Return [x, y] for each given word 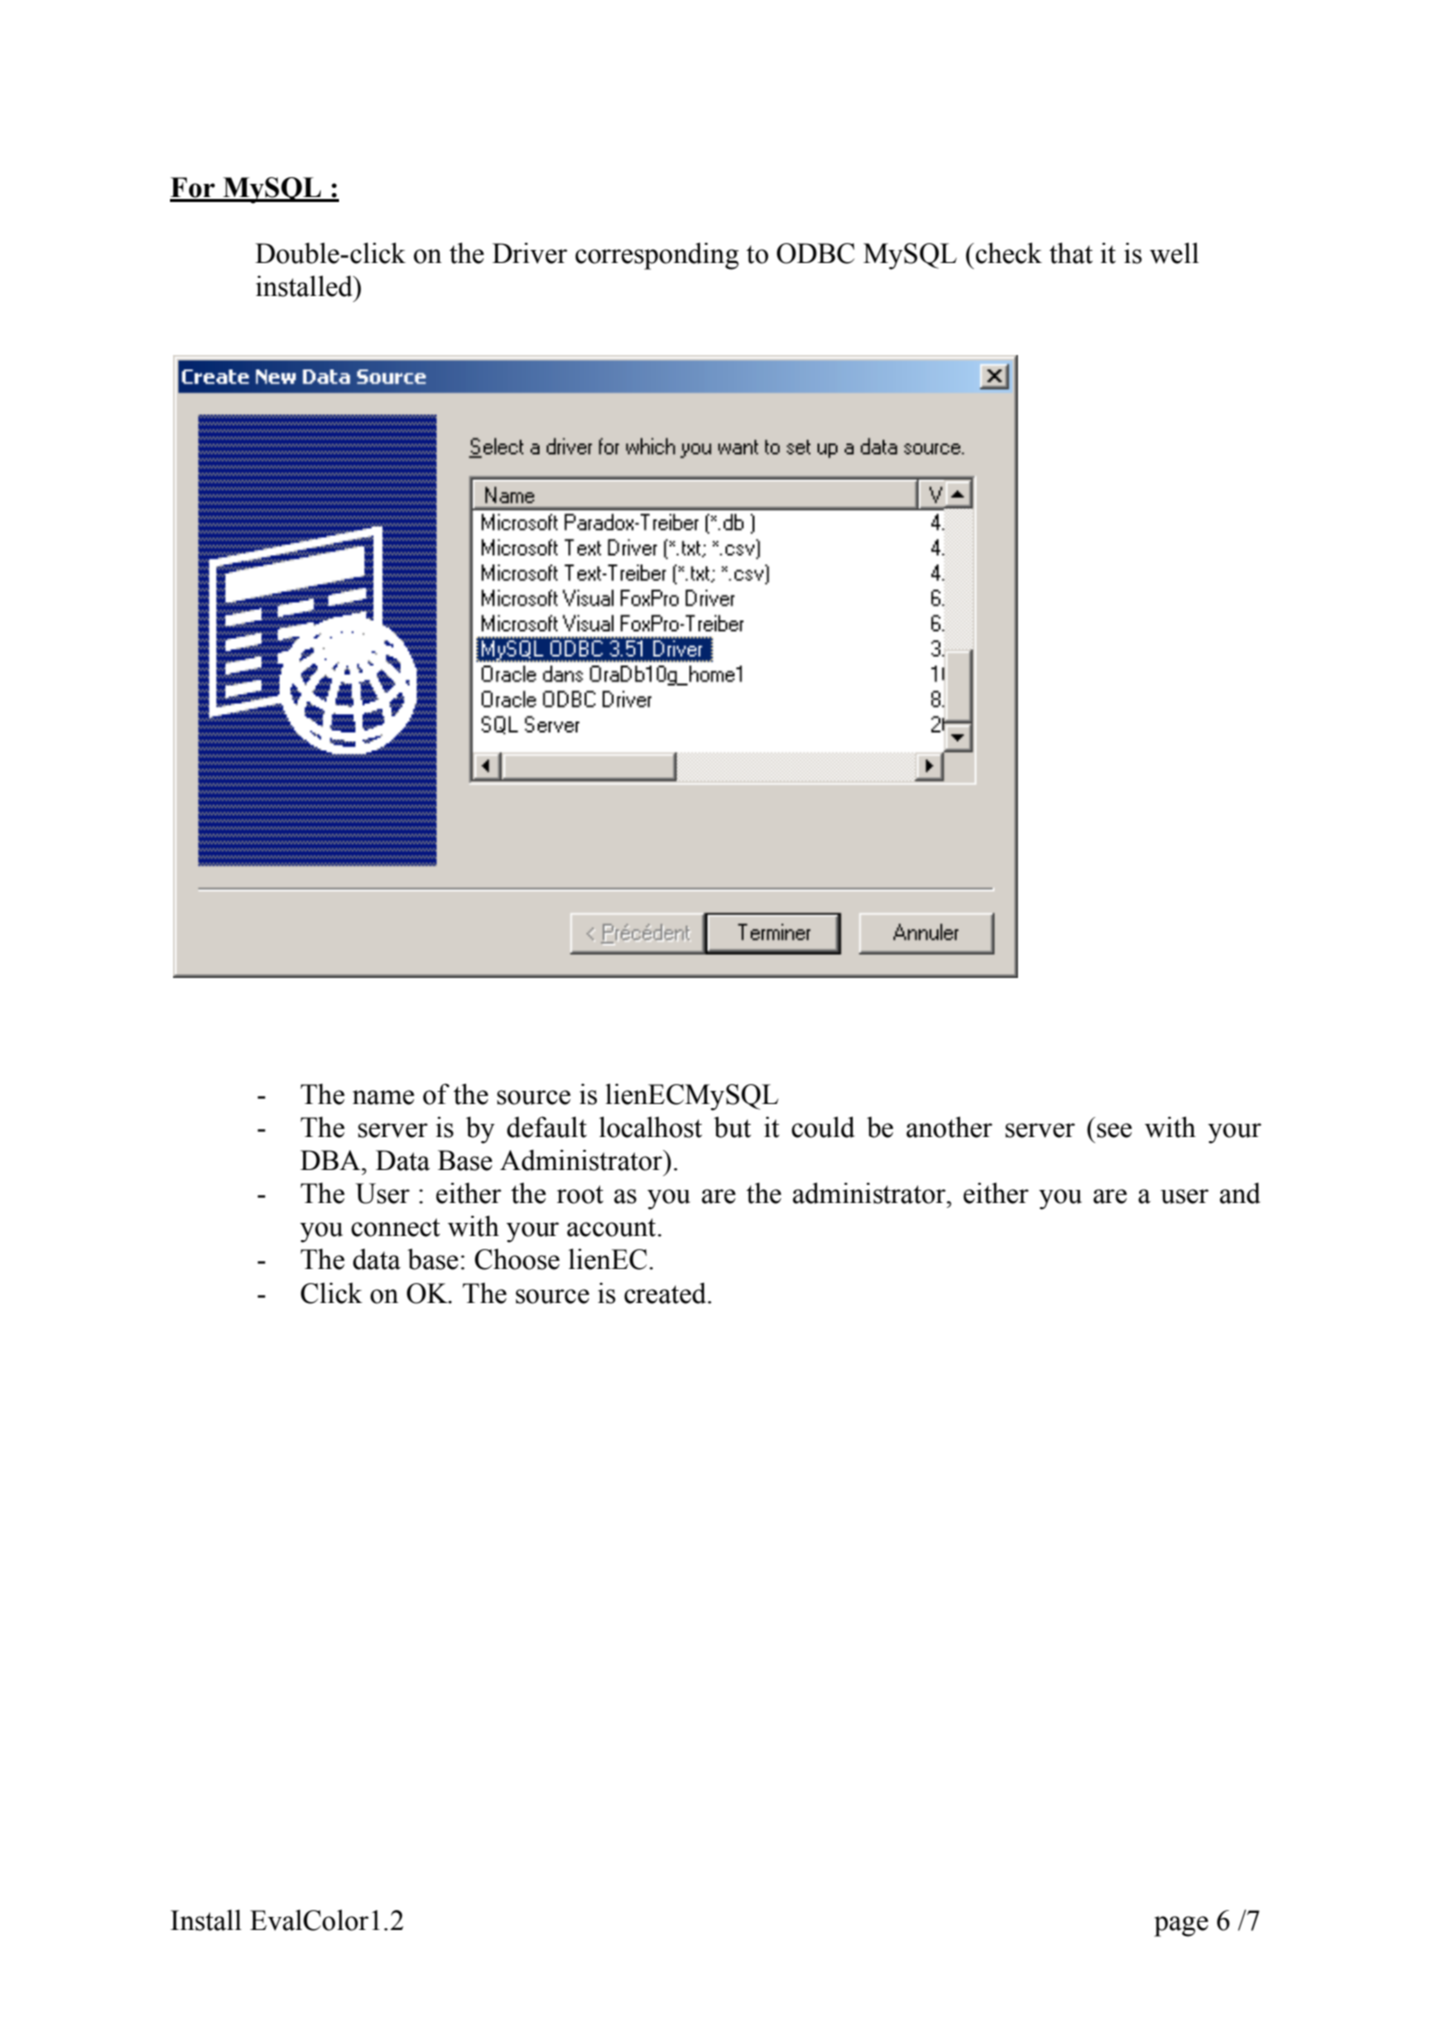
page [1181, 1926]
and [1240, 1193]
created [666, 1293]
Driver [529, 253]
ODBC [816, 253]
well [1174, 253]
